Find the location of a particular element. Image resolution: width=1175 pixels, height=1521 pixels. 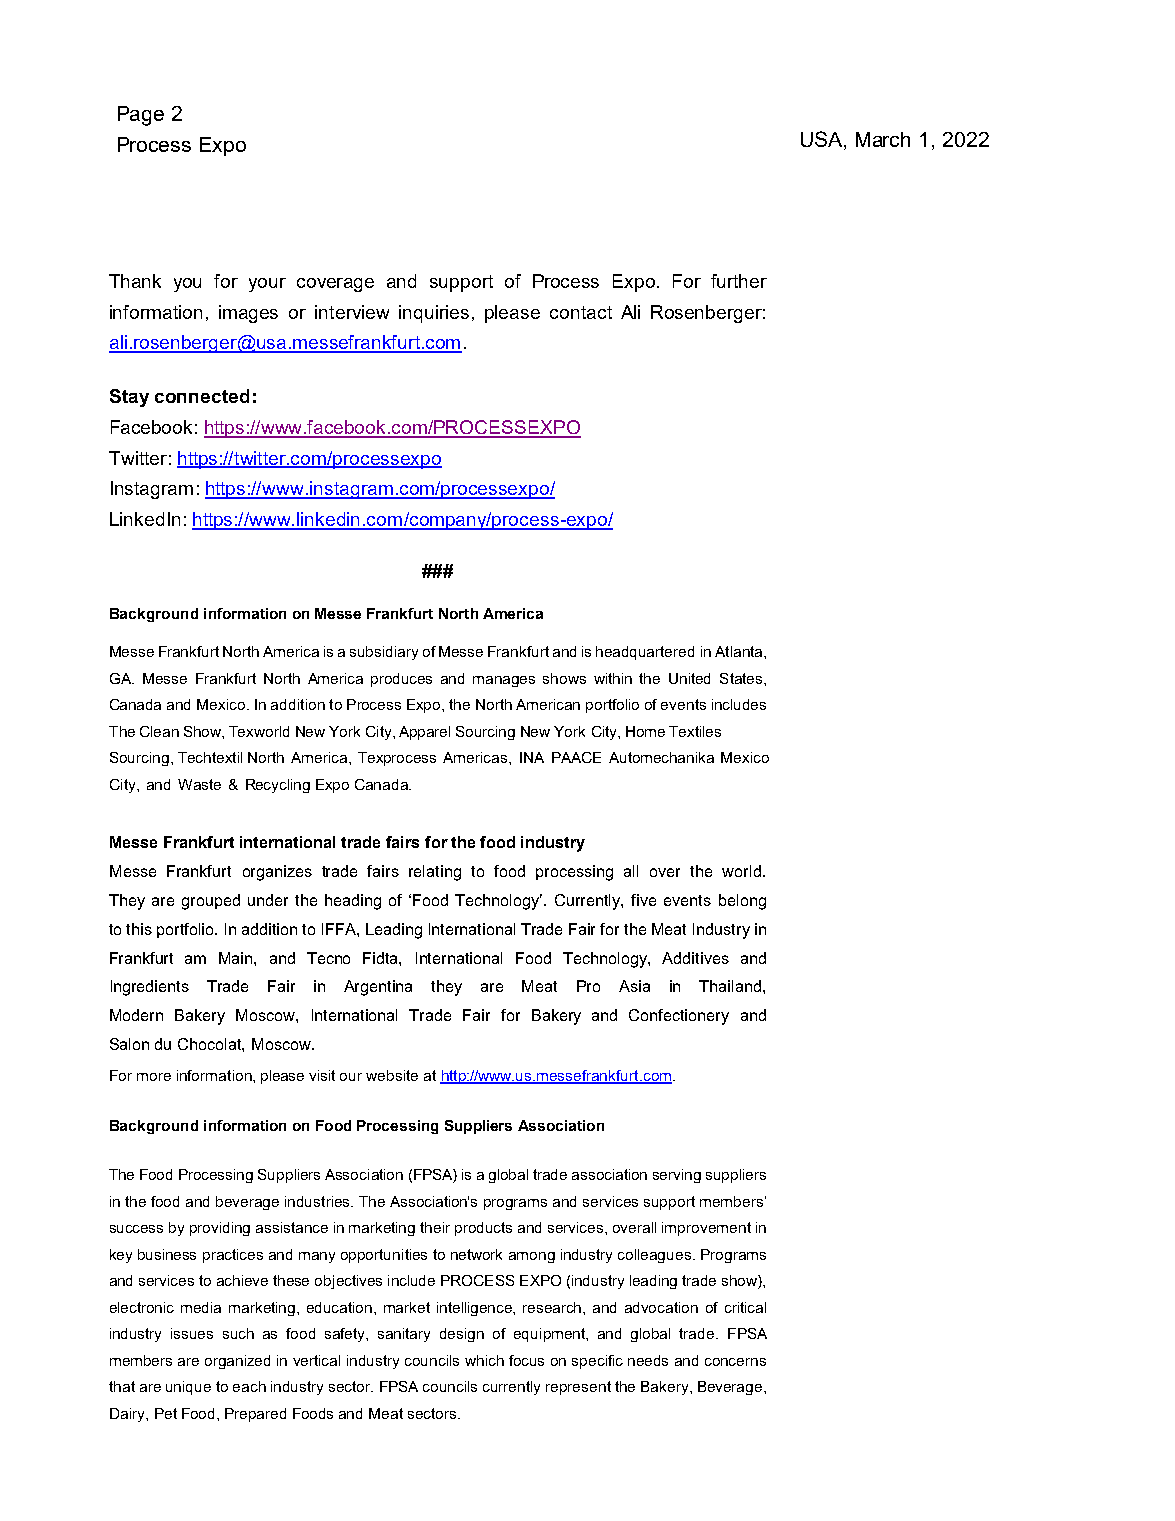

inquiries is located at coordinates (434, 314).
